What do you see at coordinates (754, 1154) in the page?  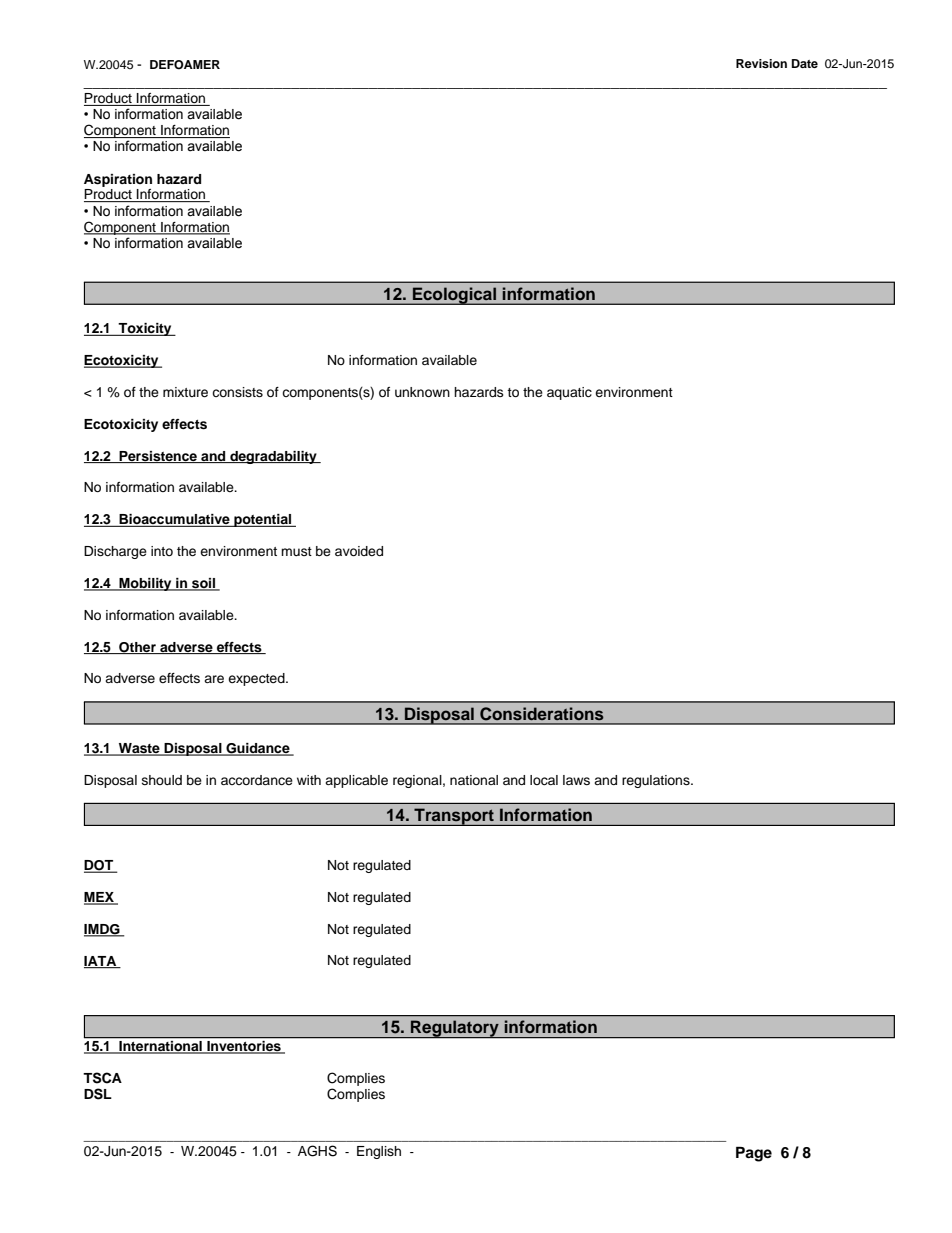 I see `Page` at bounding box center [754, 1154].
